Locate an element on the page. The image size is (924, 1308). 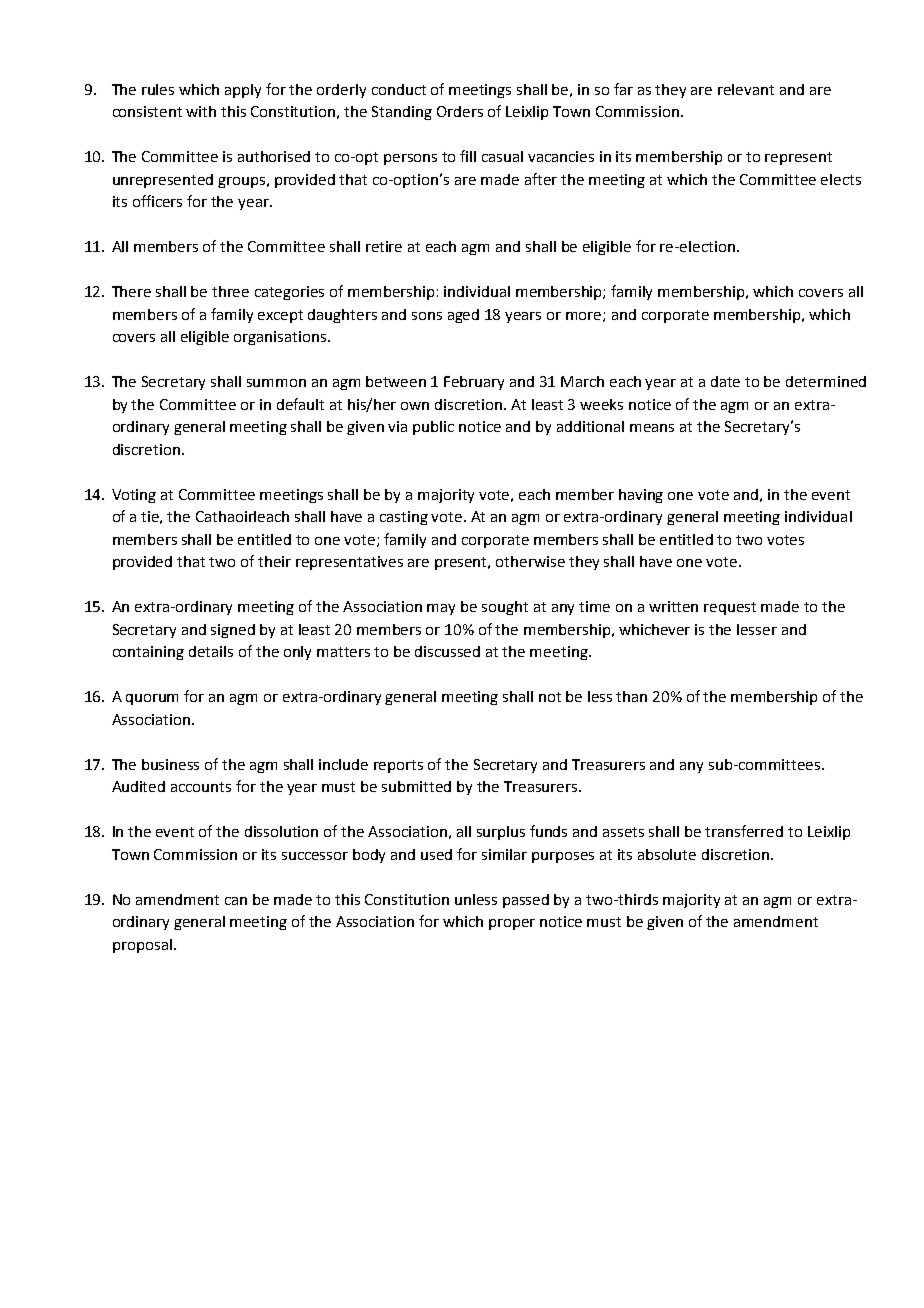
Voting is located at coordinates (134, 496).
